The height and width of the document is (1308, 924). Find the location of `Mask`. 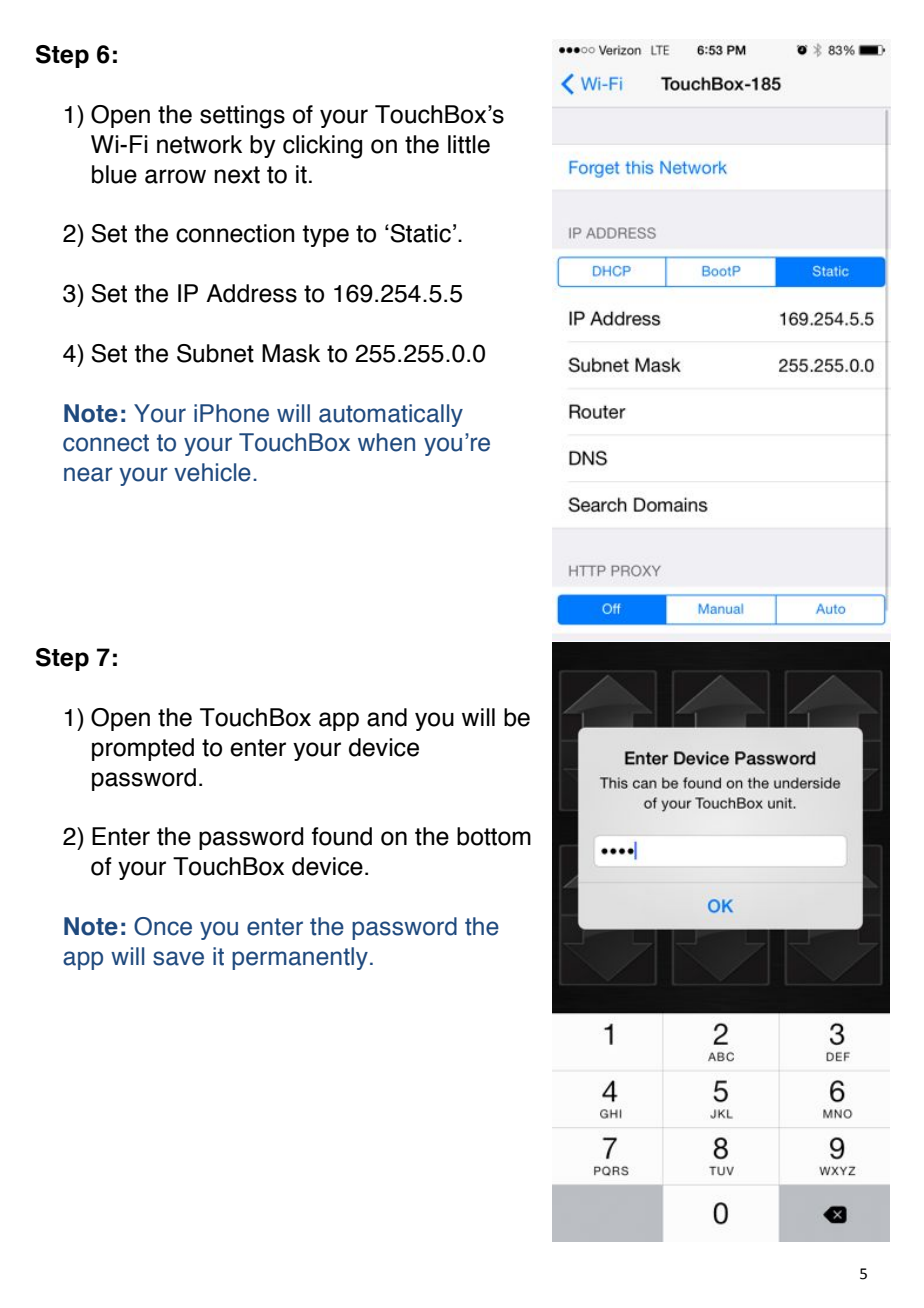

Mask is located at coordinates (291, 353).
